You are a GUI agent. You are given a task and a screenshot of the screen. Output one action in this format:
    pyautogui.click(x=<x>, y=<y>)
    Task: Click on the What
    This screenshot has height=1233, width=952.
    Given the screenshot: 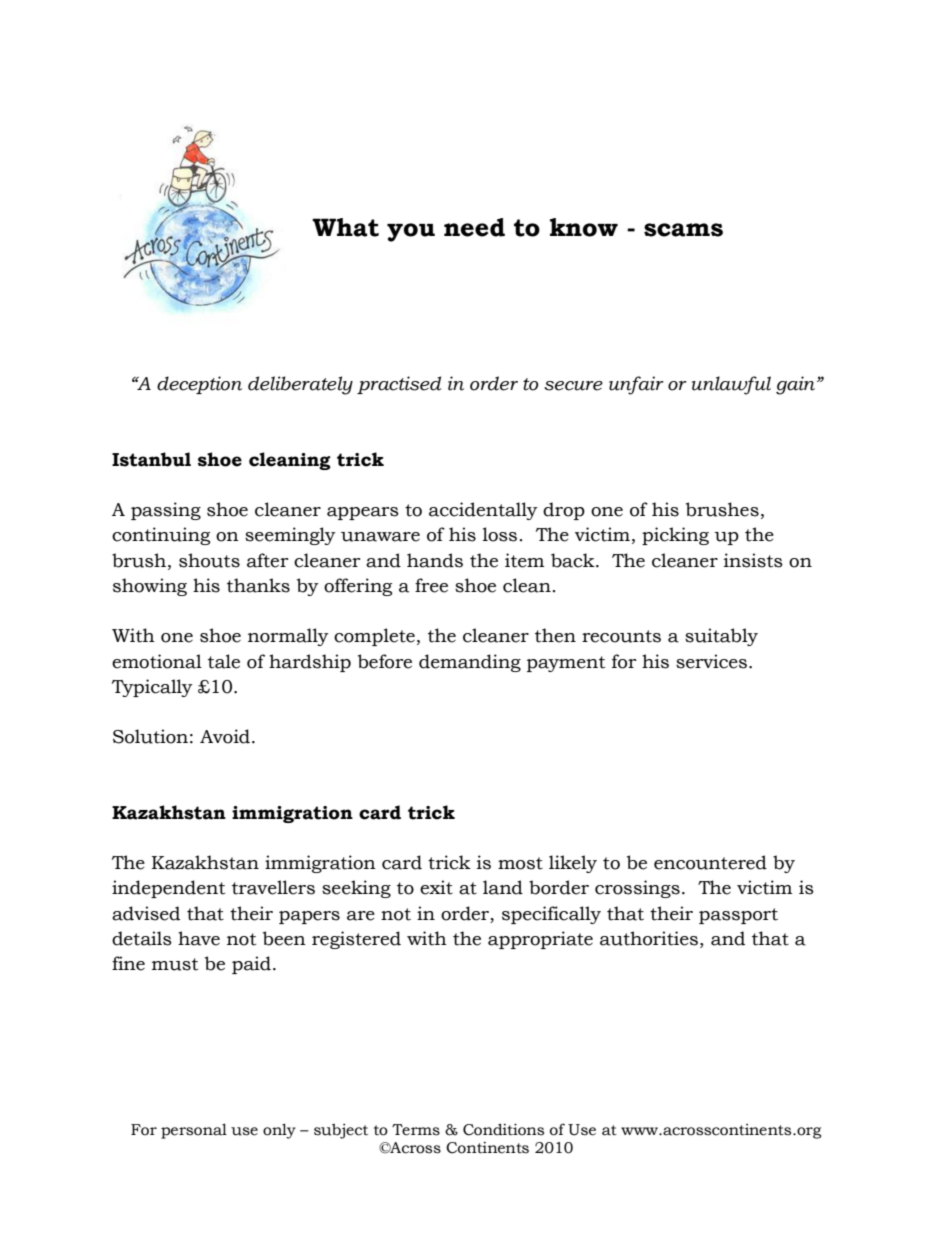 What is the action you would take?
    pyautogui.click(x=345, y=227)
